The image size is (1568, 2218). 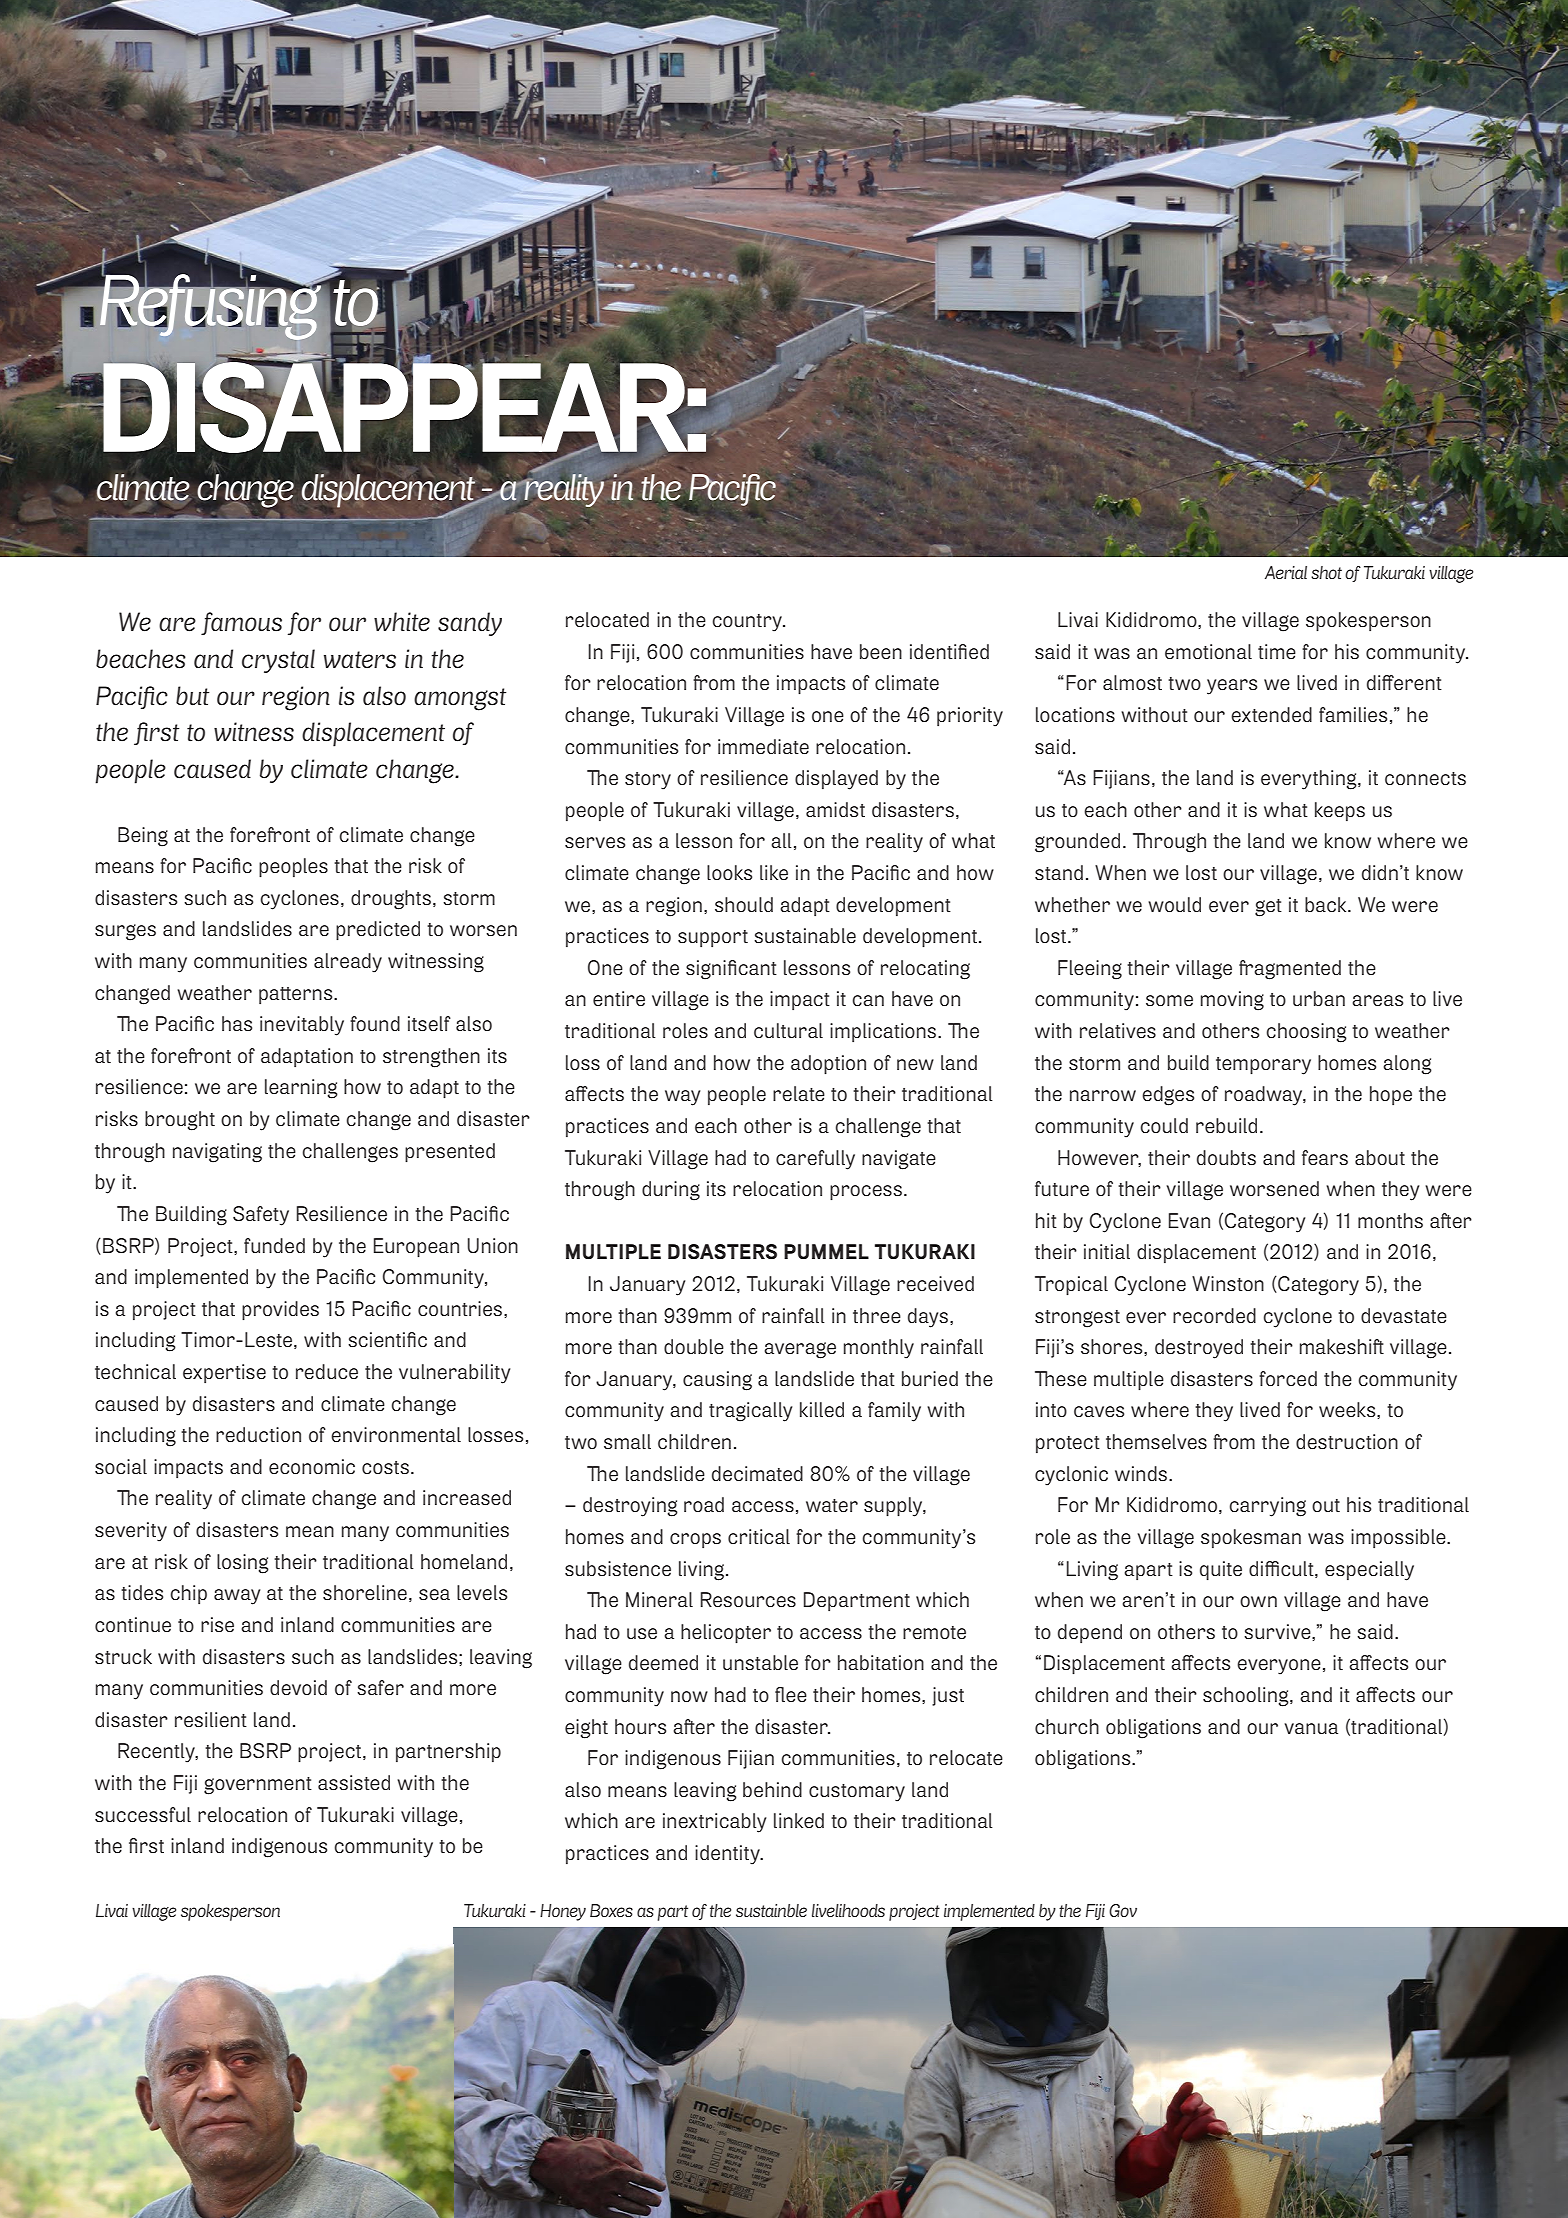 I want to click on identity, so click(x=728, y=1855).
